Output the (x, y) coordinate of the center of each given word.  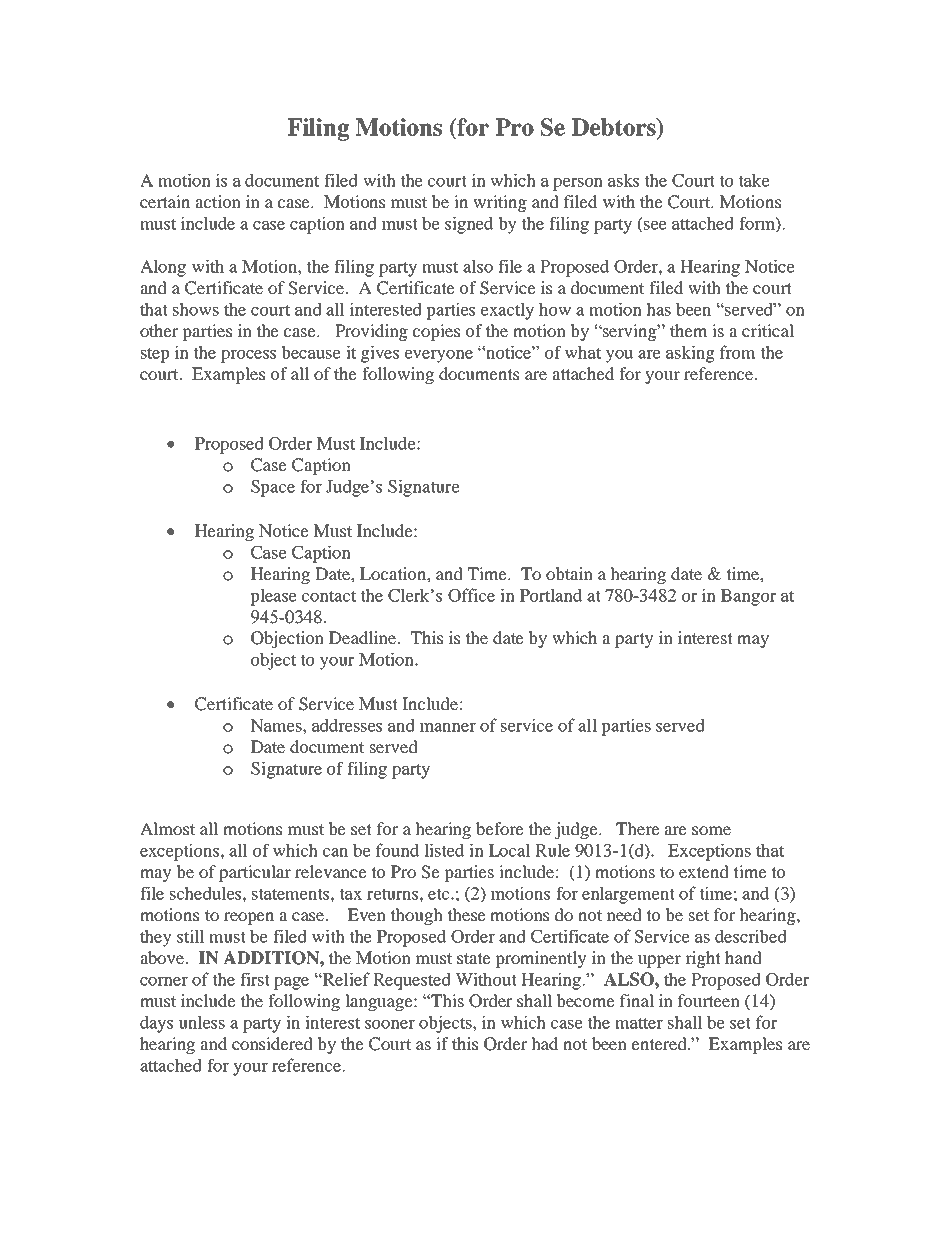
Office (471, 595)
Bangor (748, 597)
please (273, 597)
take (754, 180)
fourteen (709, 1000)
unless (201, 1022)
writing (500, 203)
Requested (412, 981)
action (218, 201)
